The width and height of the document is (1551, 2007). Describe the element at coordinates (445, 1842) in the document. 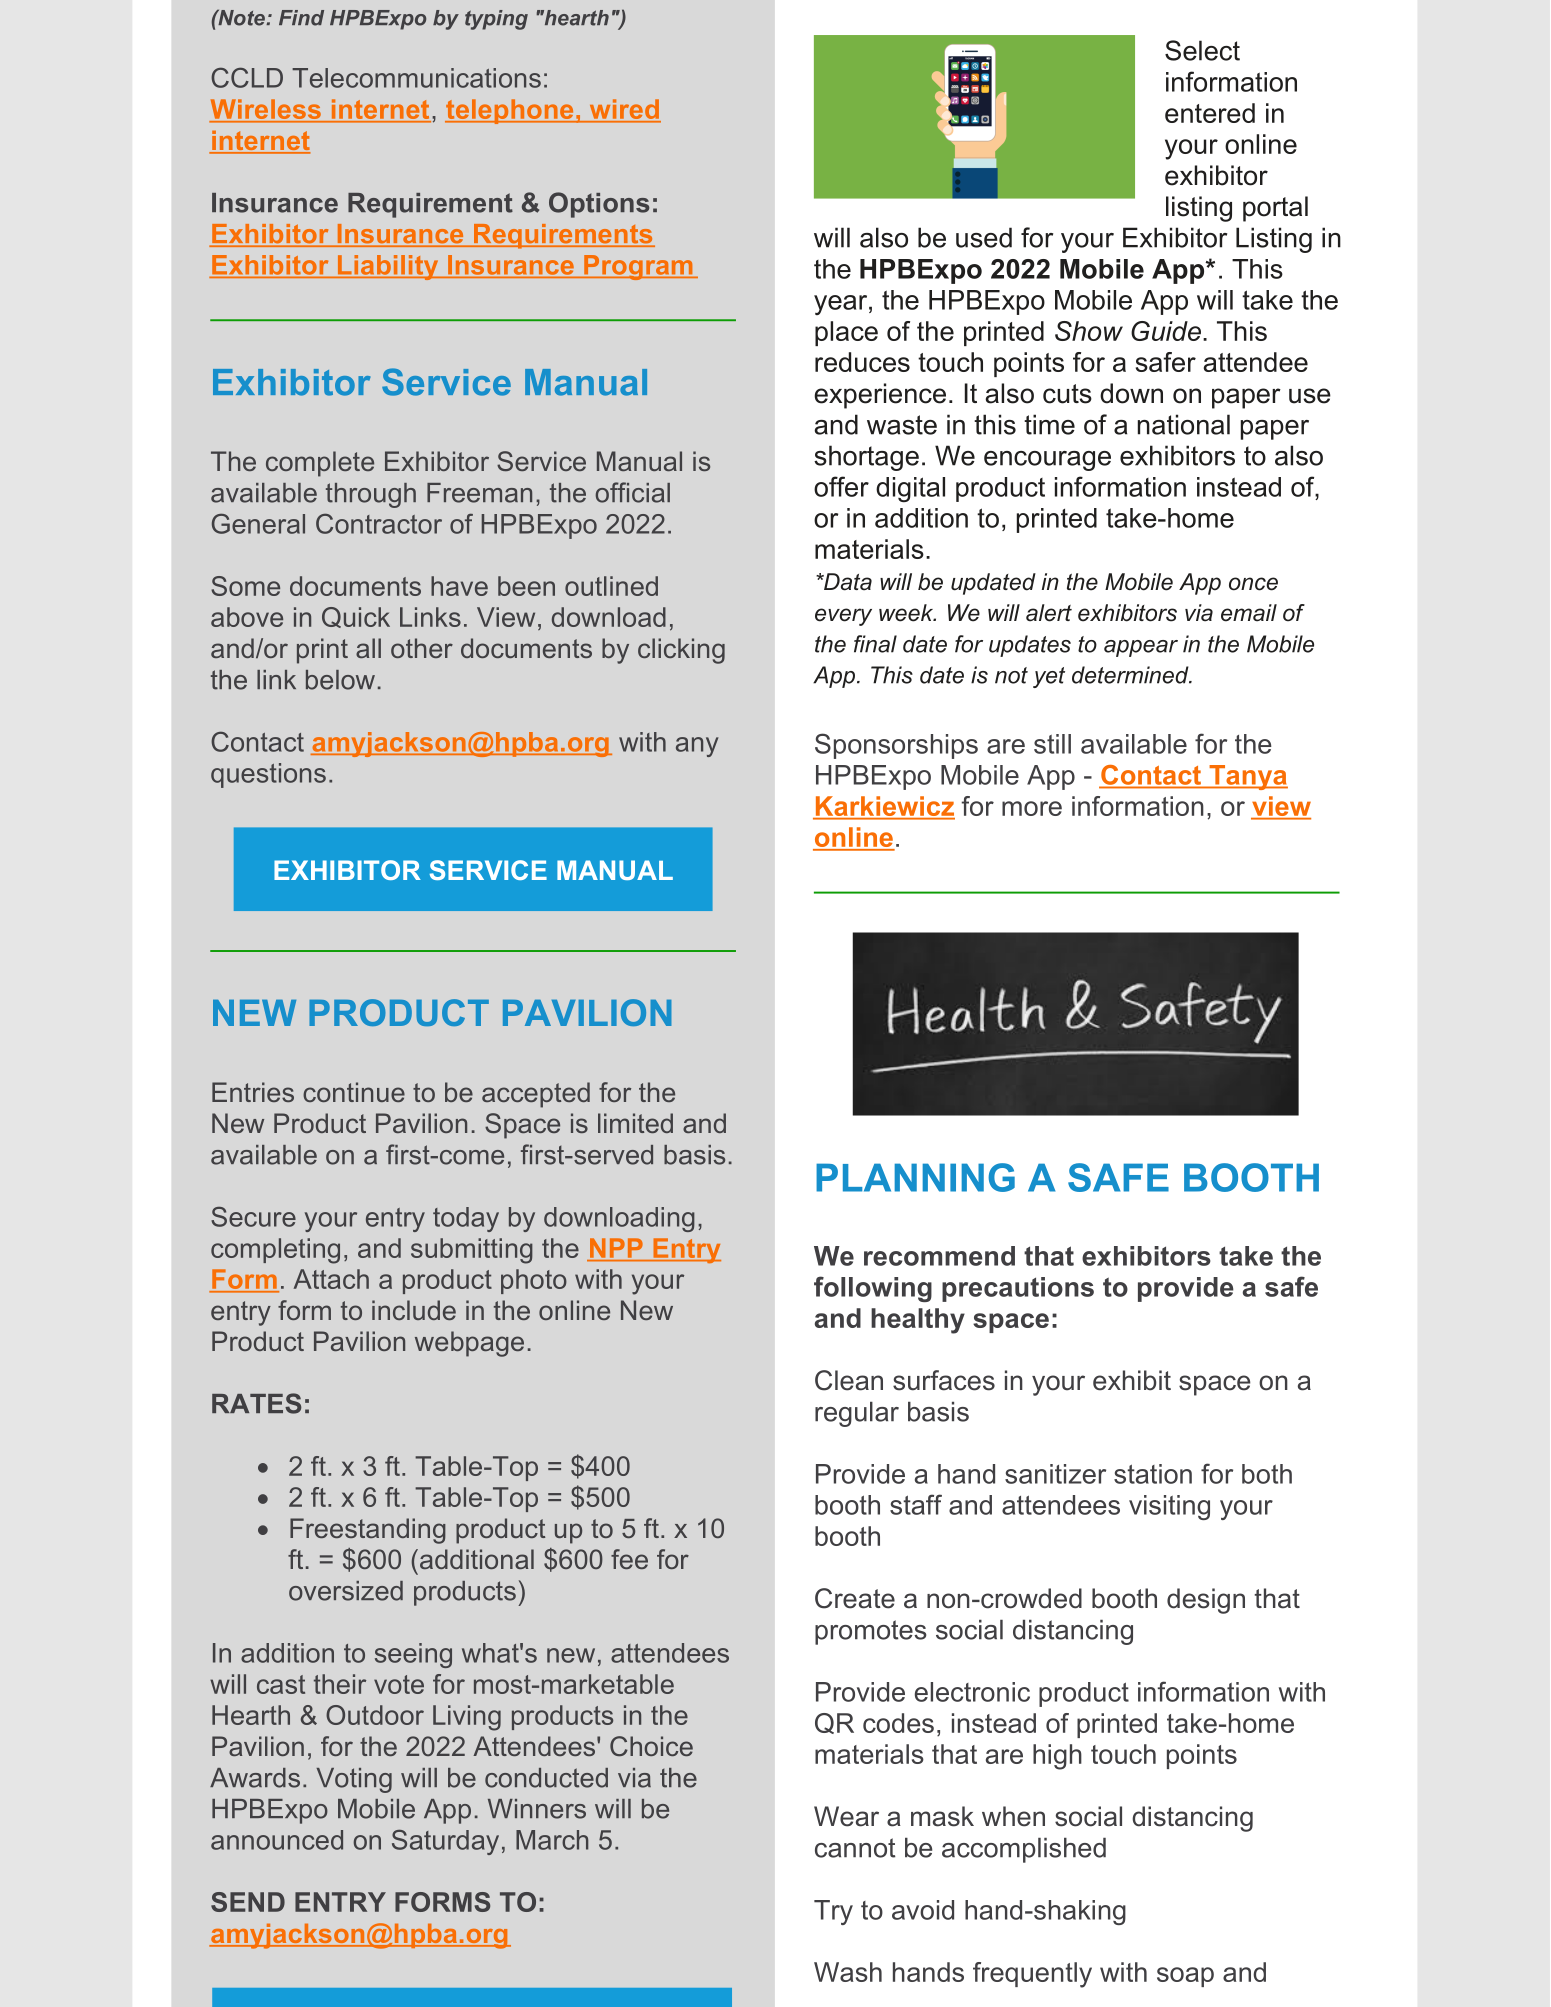

I see `Saturday` at that location.
